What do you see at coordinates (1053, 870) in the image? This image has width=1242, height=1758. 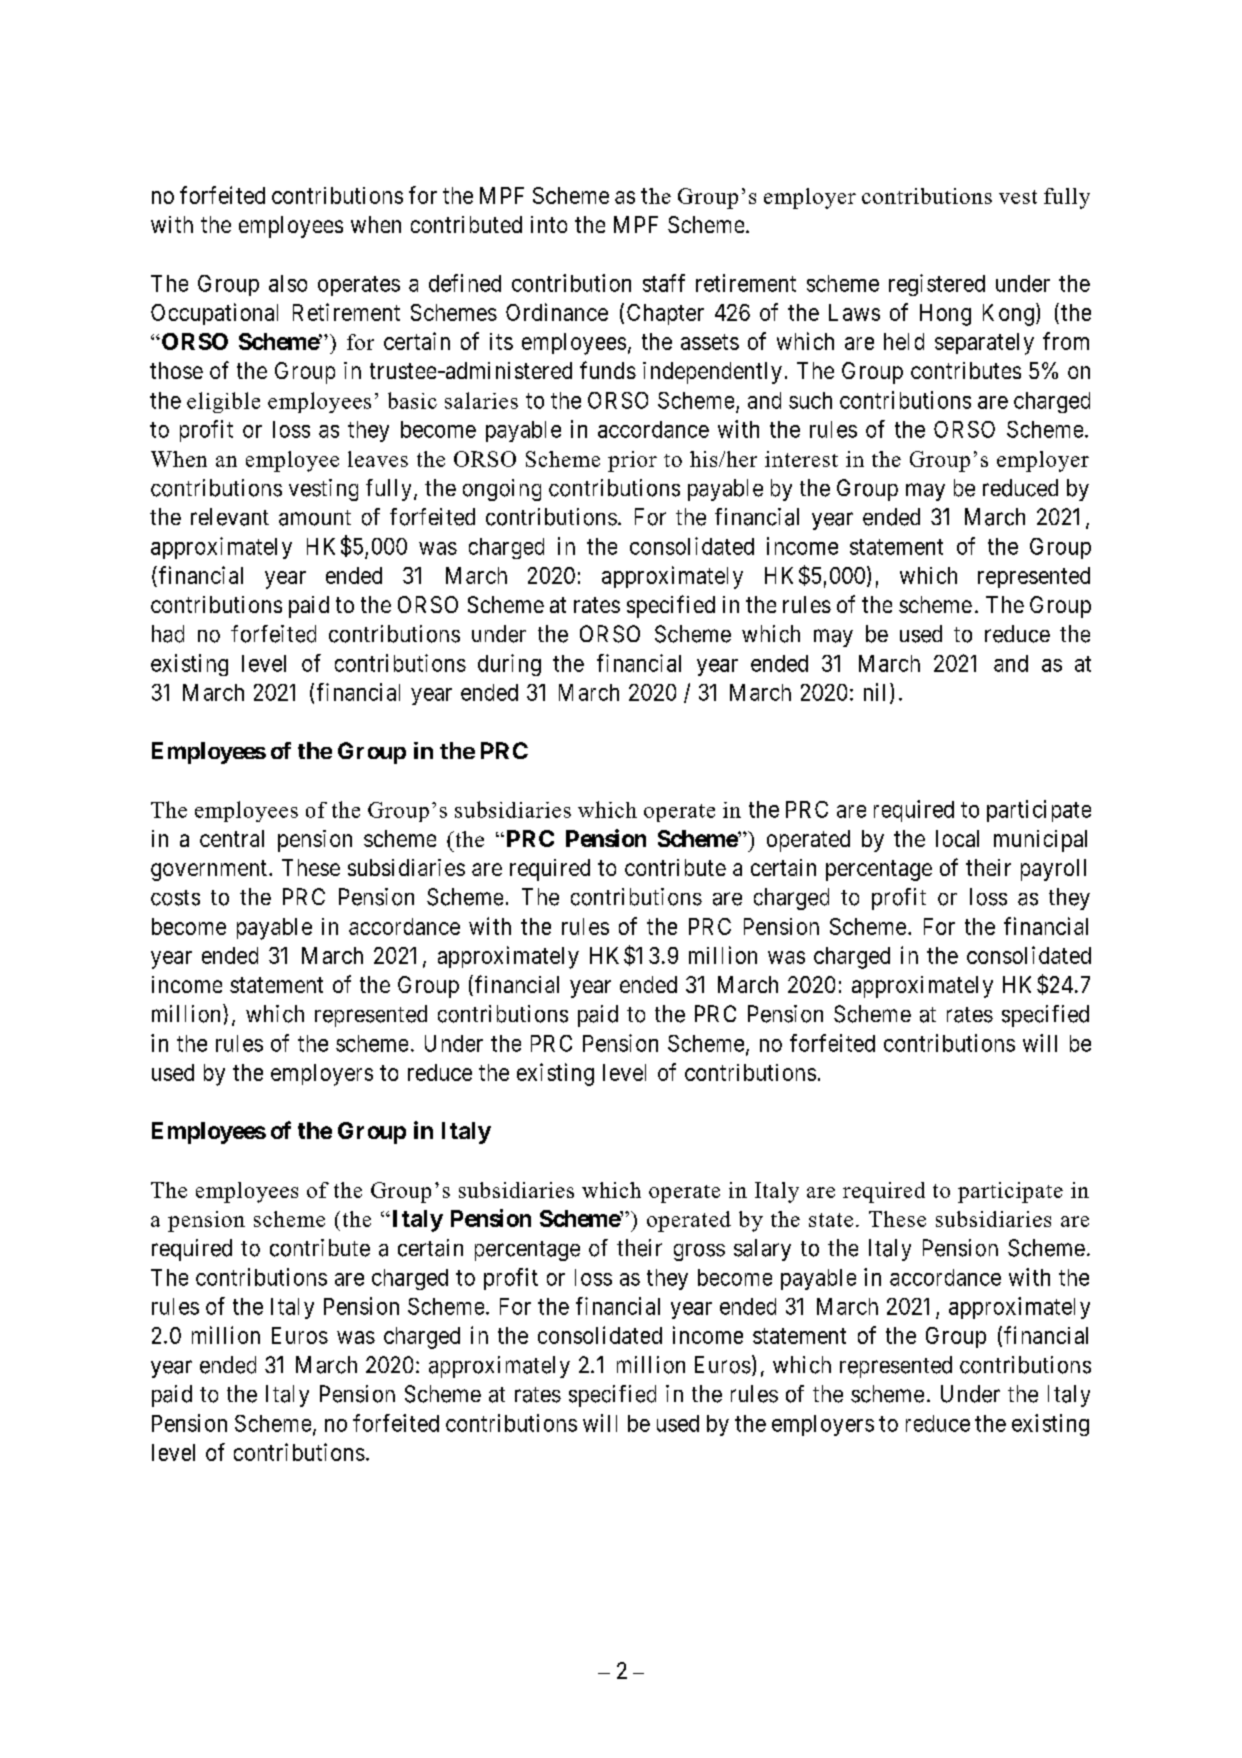 I see `payroll` at bounding box center [1053, 870].
